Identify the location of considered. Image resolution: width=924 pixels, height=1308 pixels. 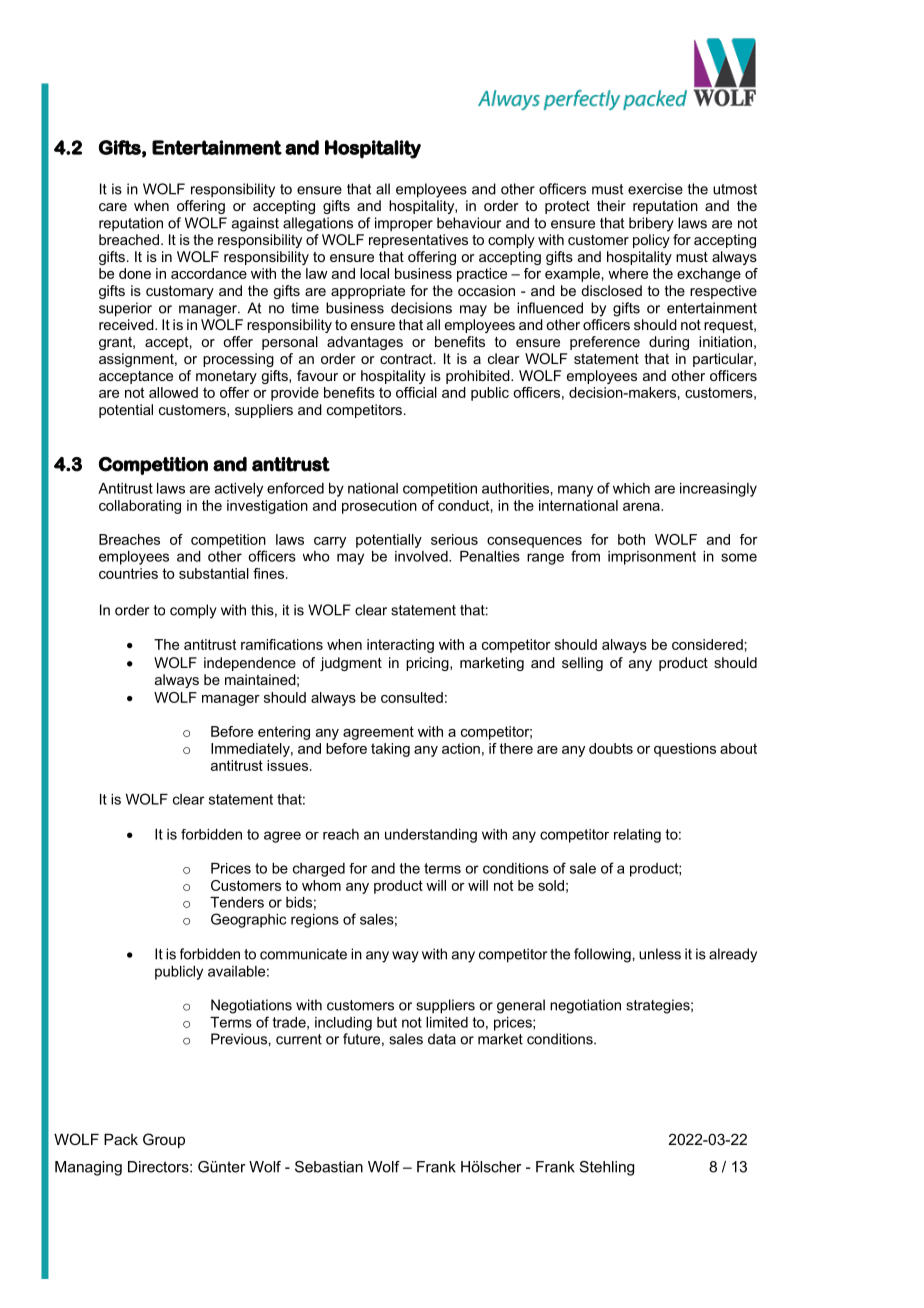
(707, 644).
